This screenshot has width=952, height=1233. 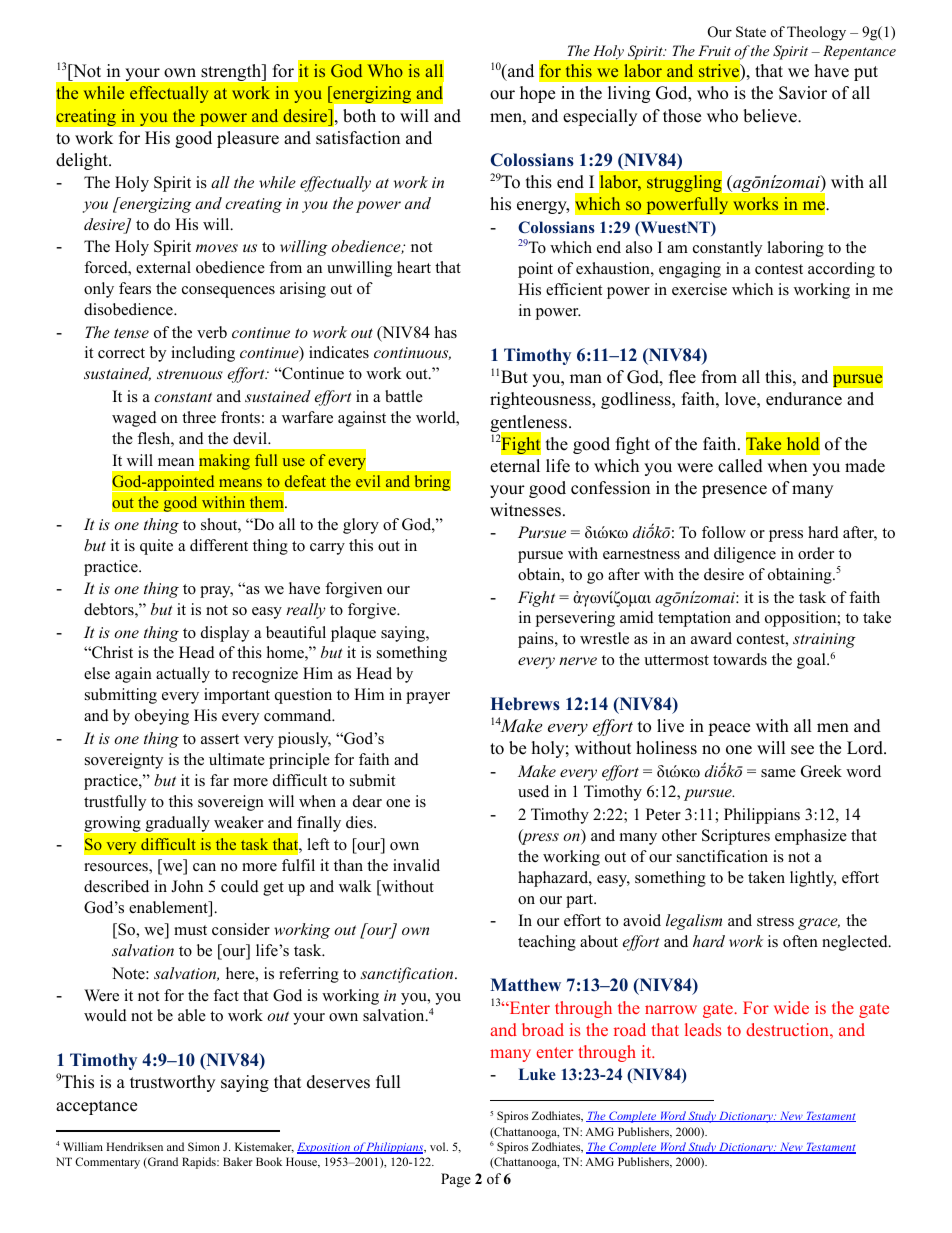 I want to click on same, so click(x=778, y=773).
